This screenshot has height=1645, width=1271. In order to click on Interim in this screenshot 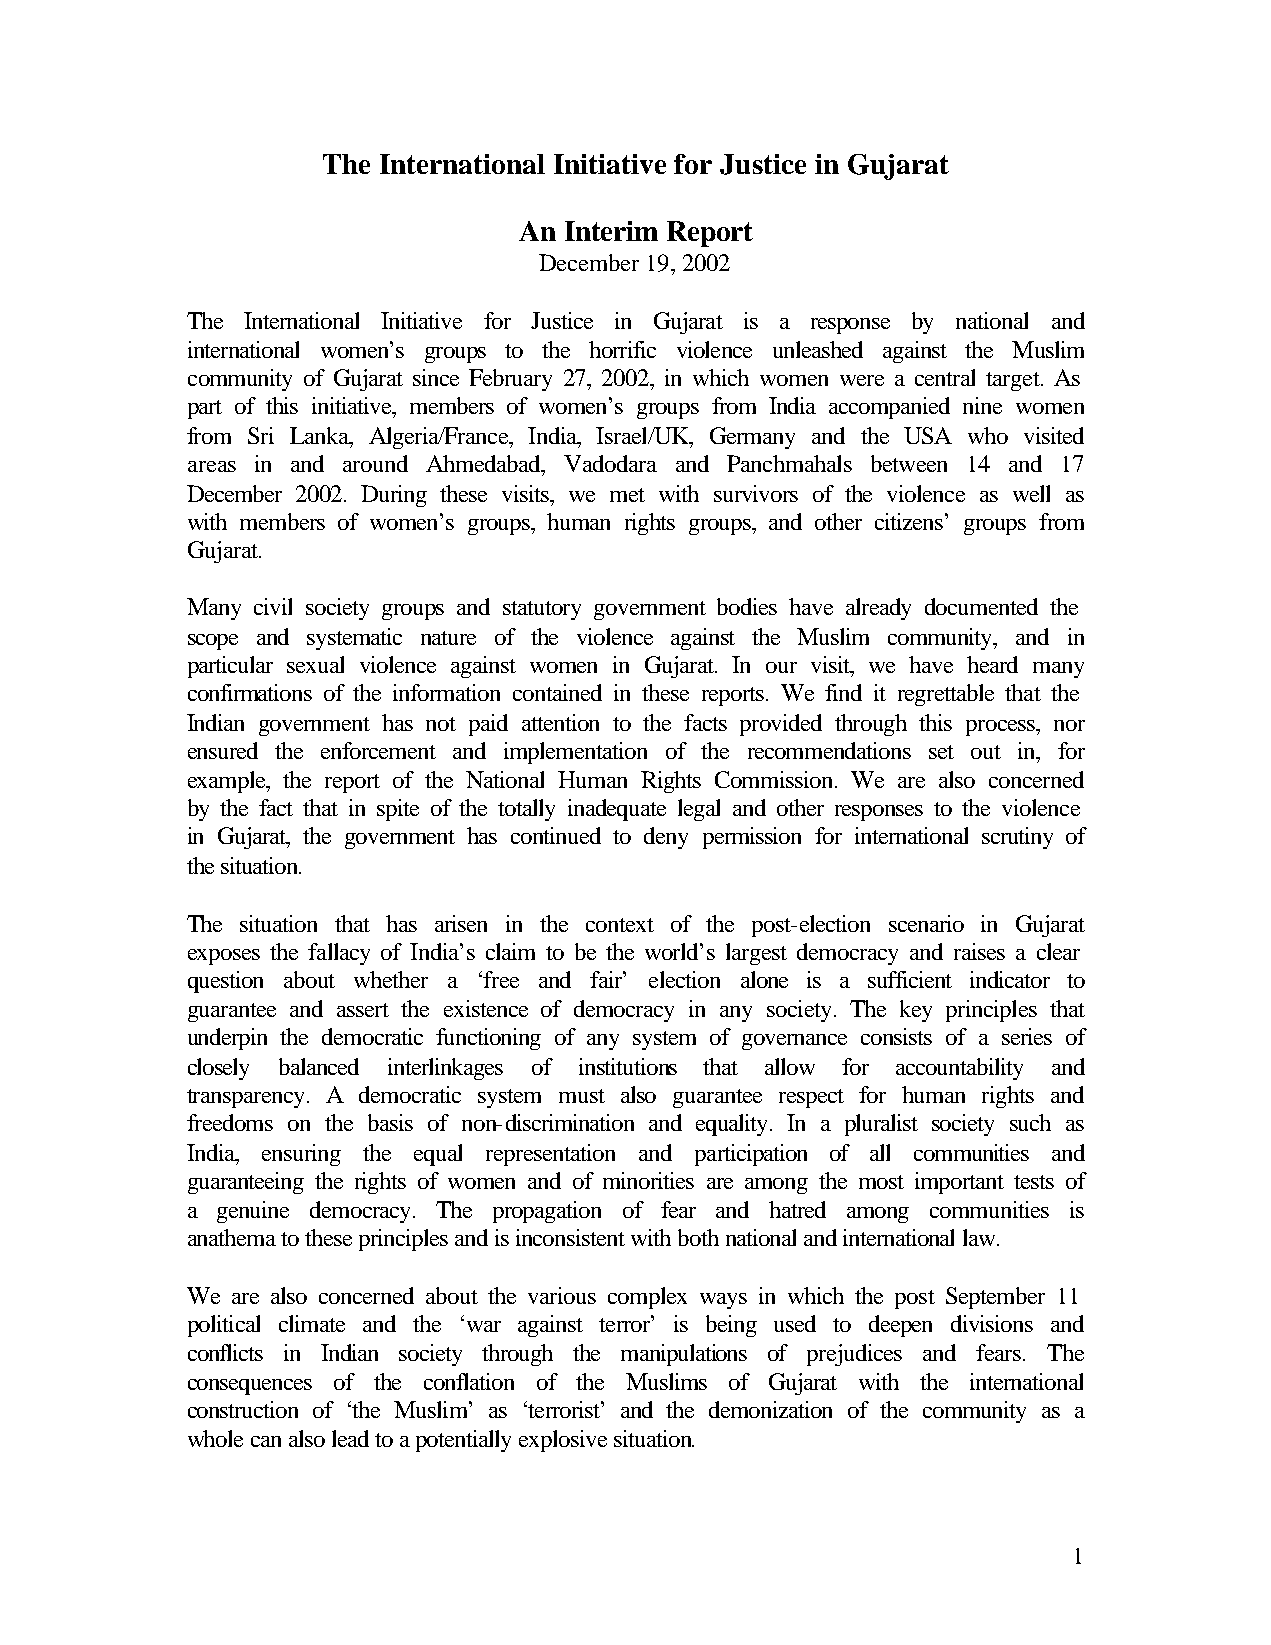, I will do `click(611, 231)`.
